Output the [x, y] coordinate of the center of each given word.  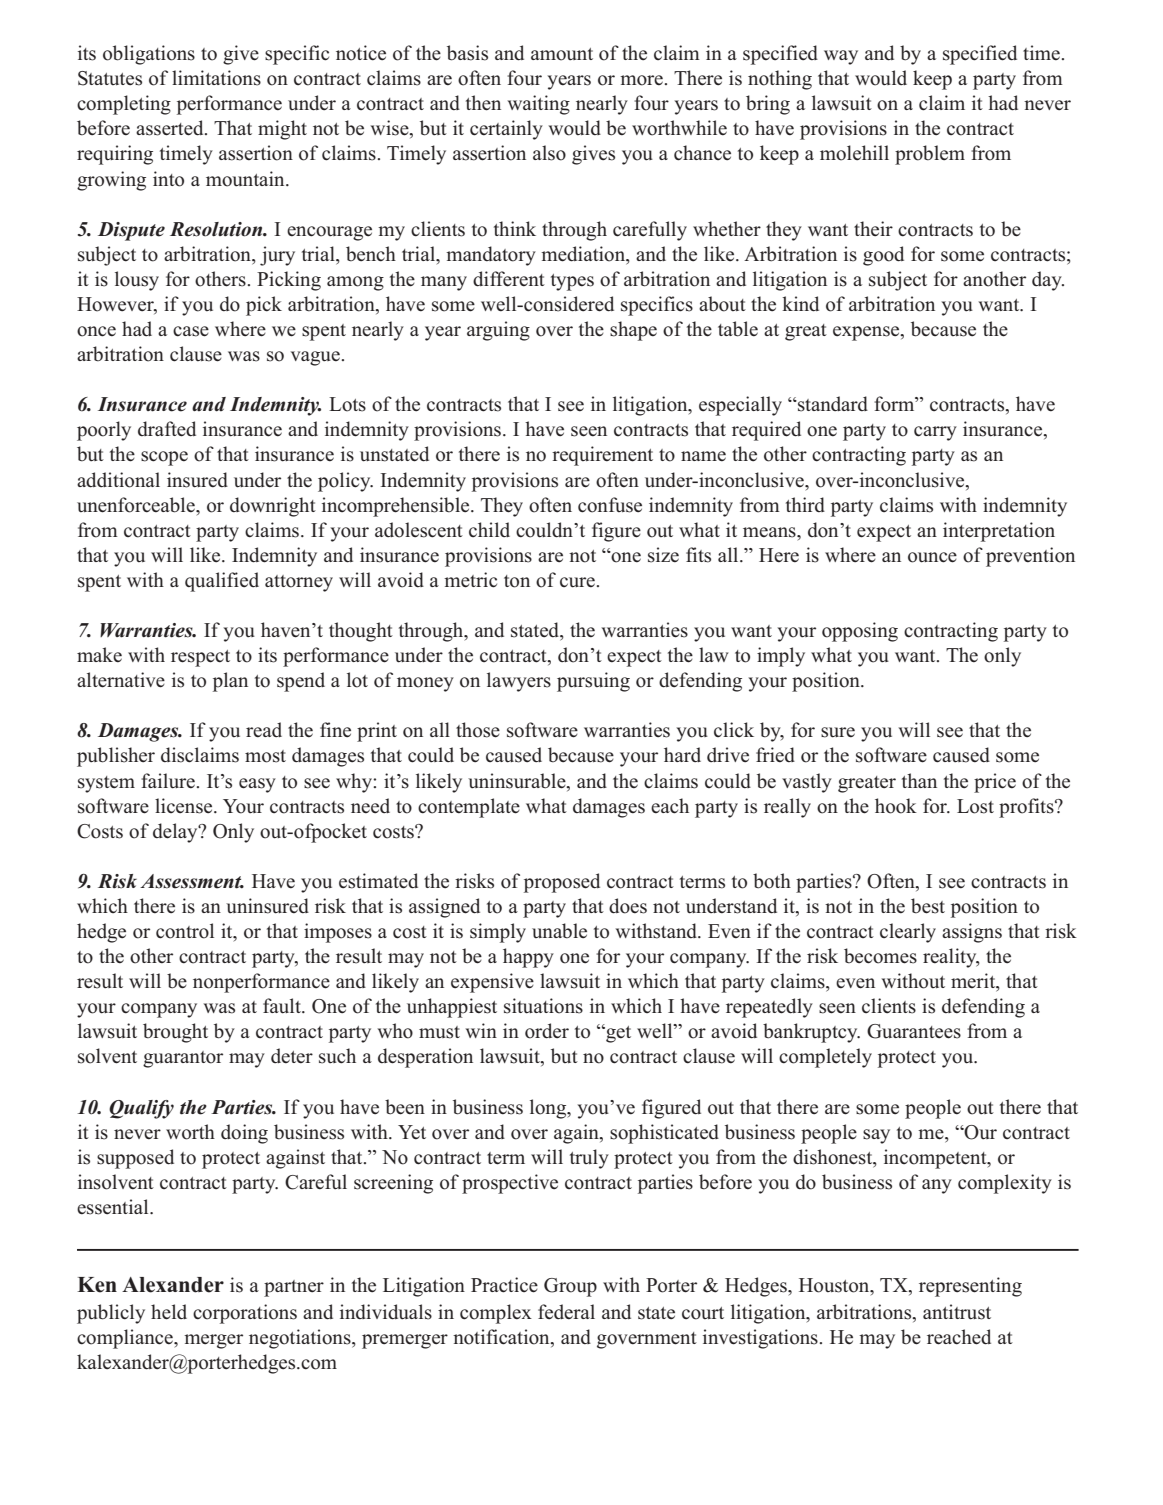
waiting [539, 105]
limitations [216, 78]
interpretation [999, 532]
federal [566, 1312]
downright [273, 507]
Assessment [192, 881]
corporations [245, 1314]
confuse [610, 505]
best [928, 906]
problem [930, 155]
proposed [562, 883]
